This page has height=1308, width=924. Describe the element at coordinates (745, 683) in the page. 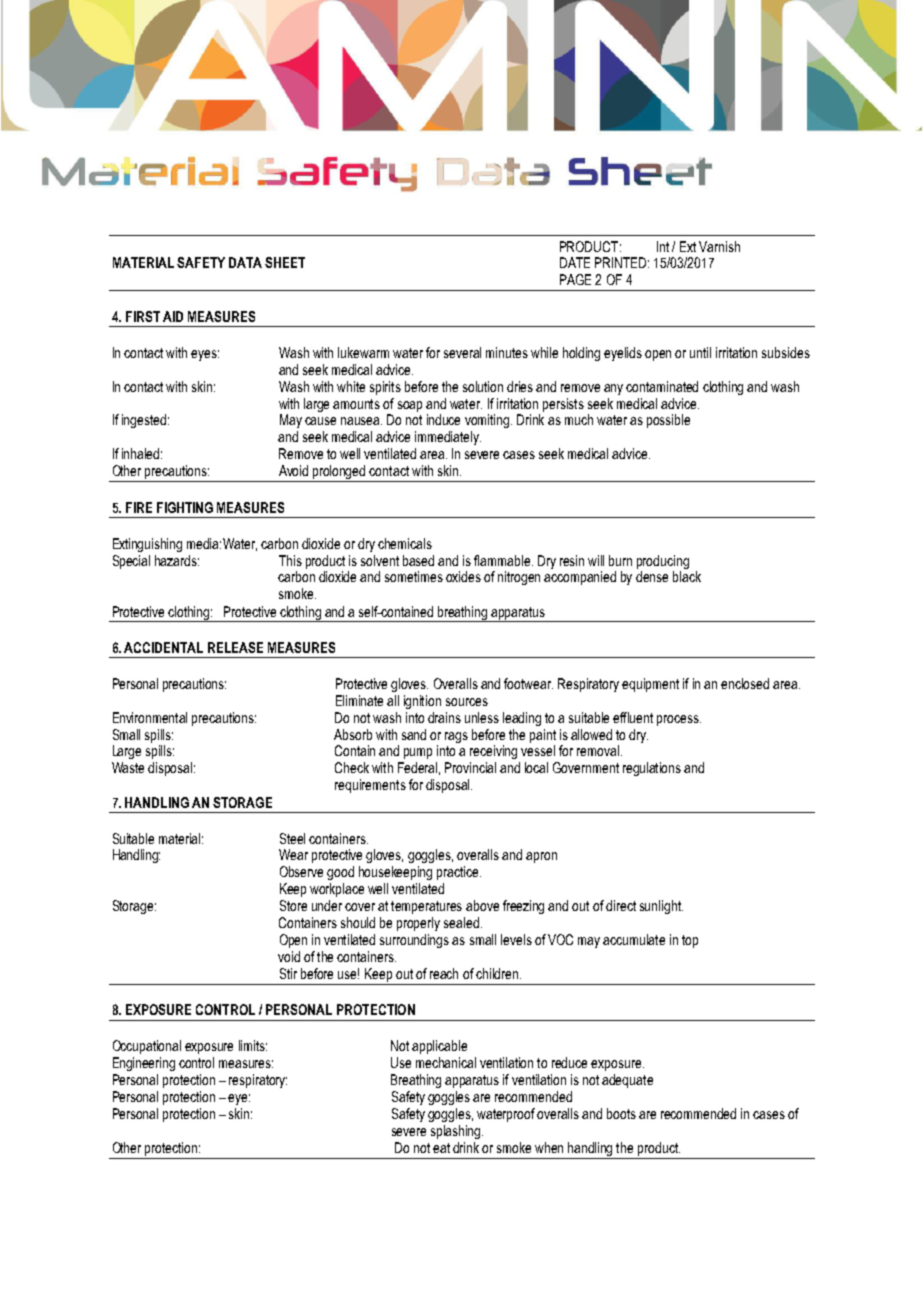

I see `enclosed` at that location.
